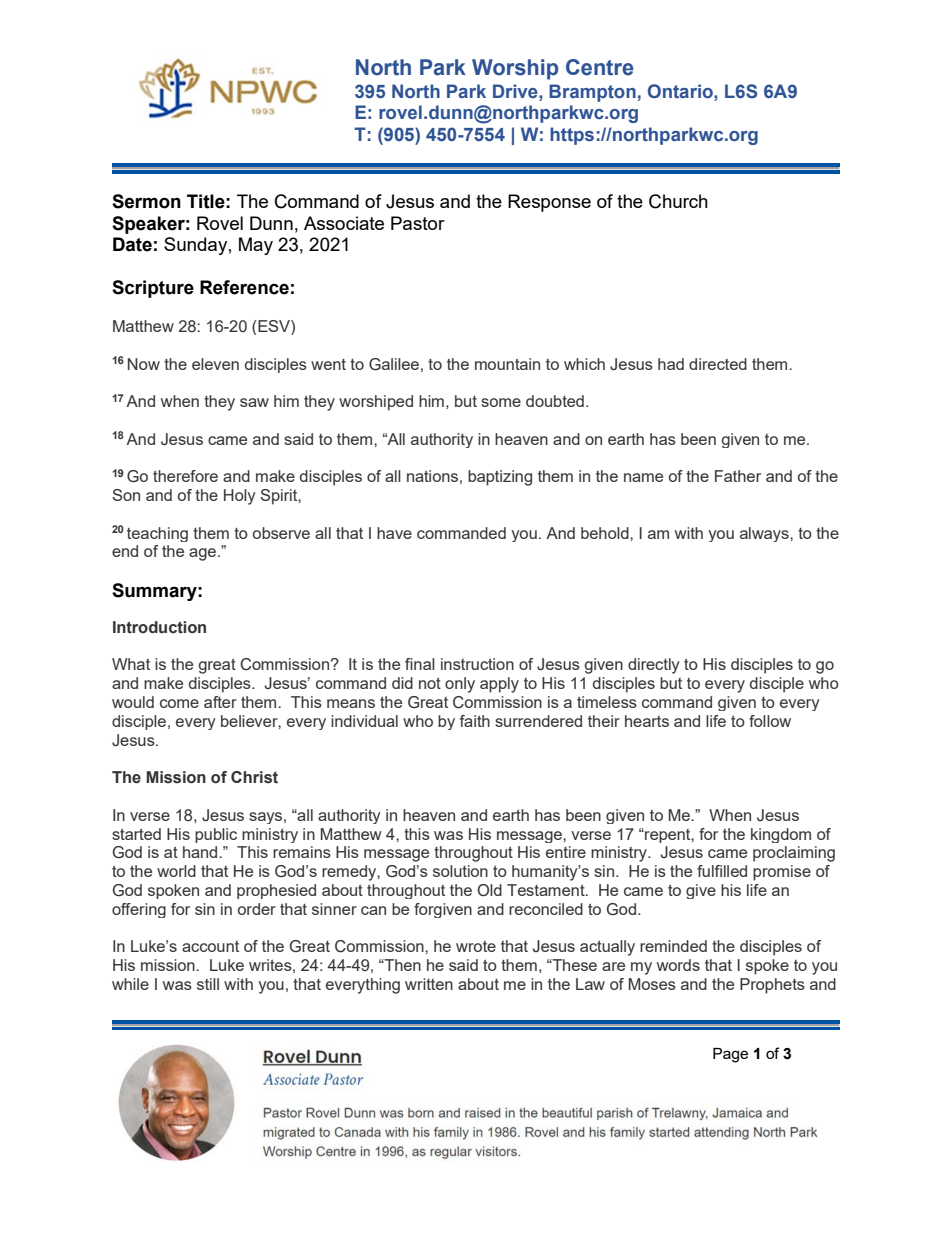  Describe the element at coordinates (208, 984) in the image. I see `still` at that location.
